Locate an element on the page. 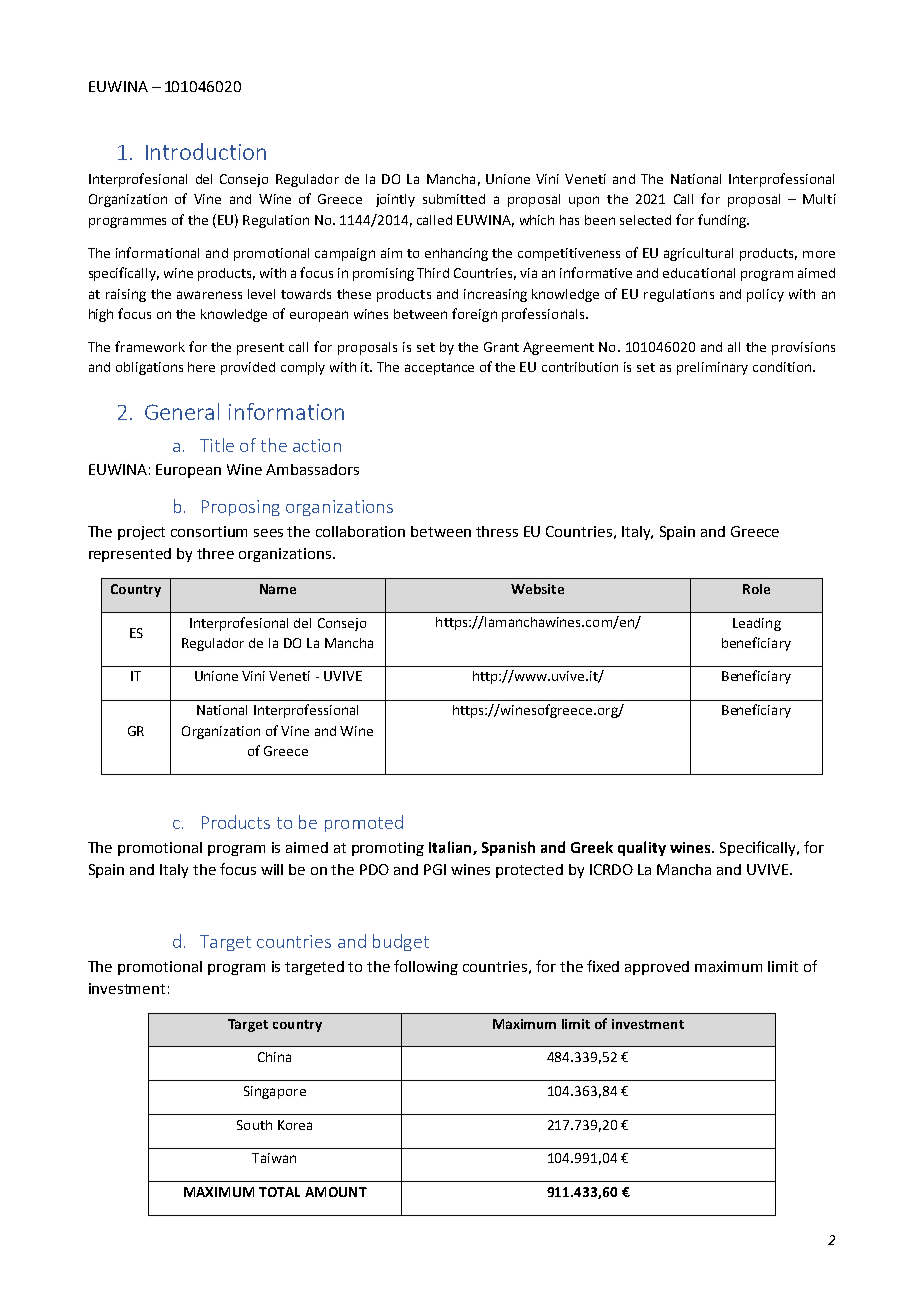 This document has width=924, height=1308. Introduction is located at coordinates (206, 151).
